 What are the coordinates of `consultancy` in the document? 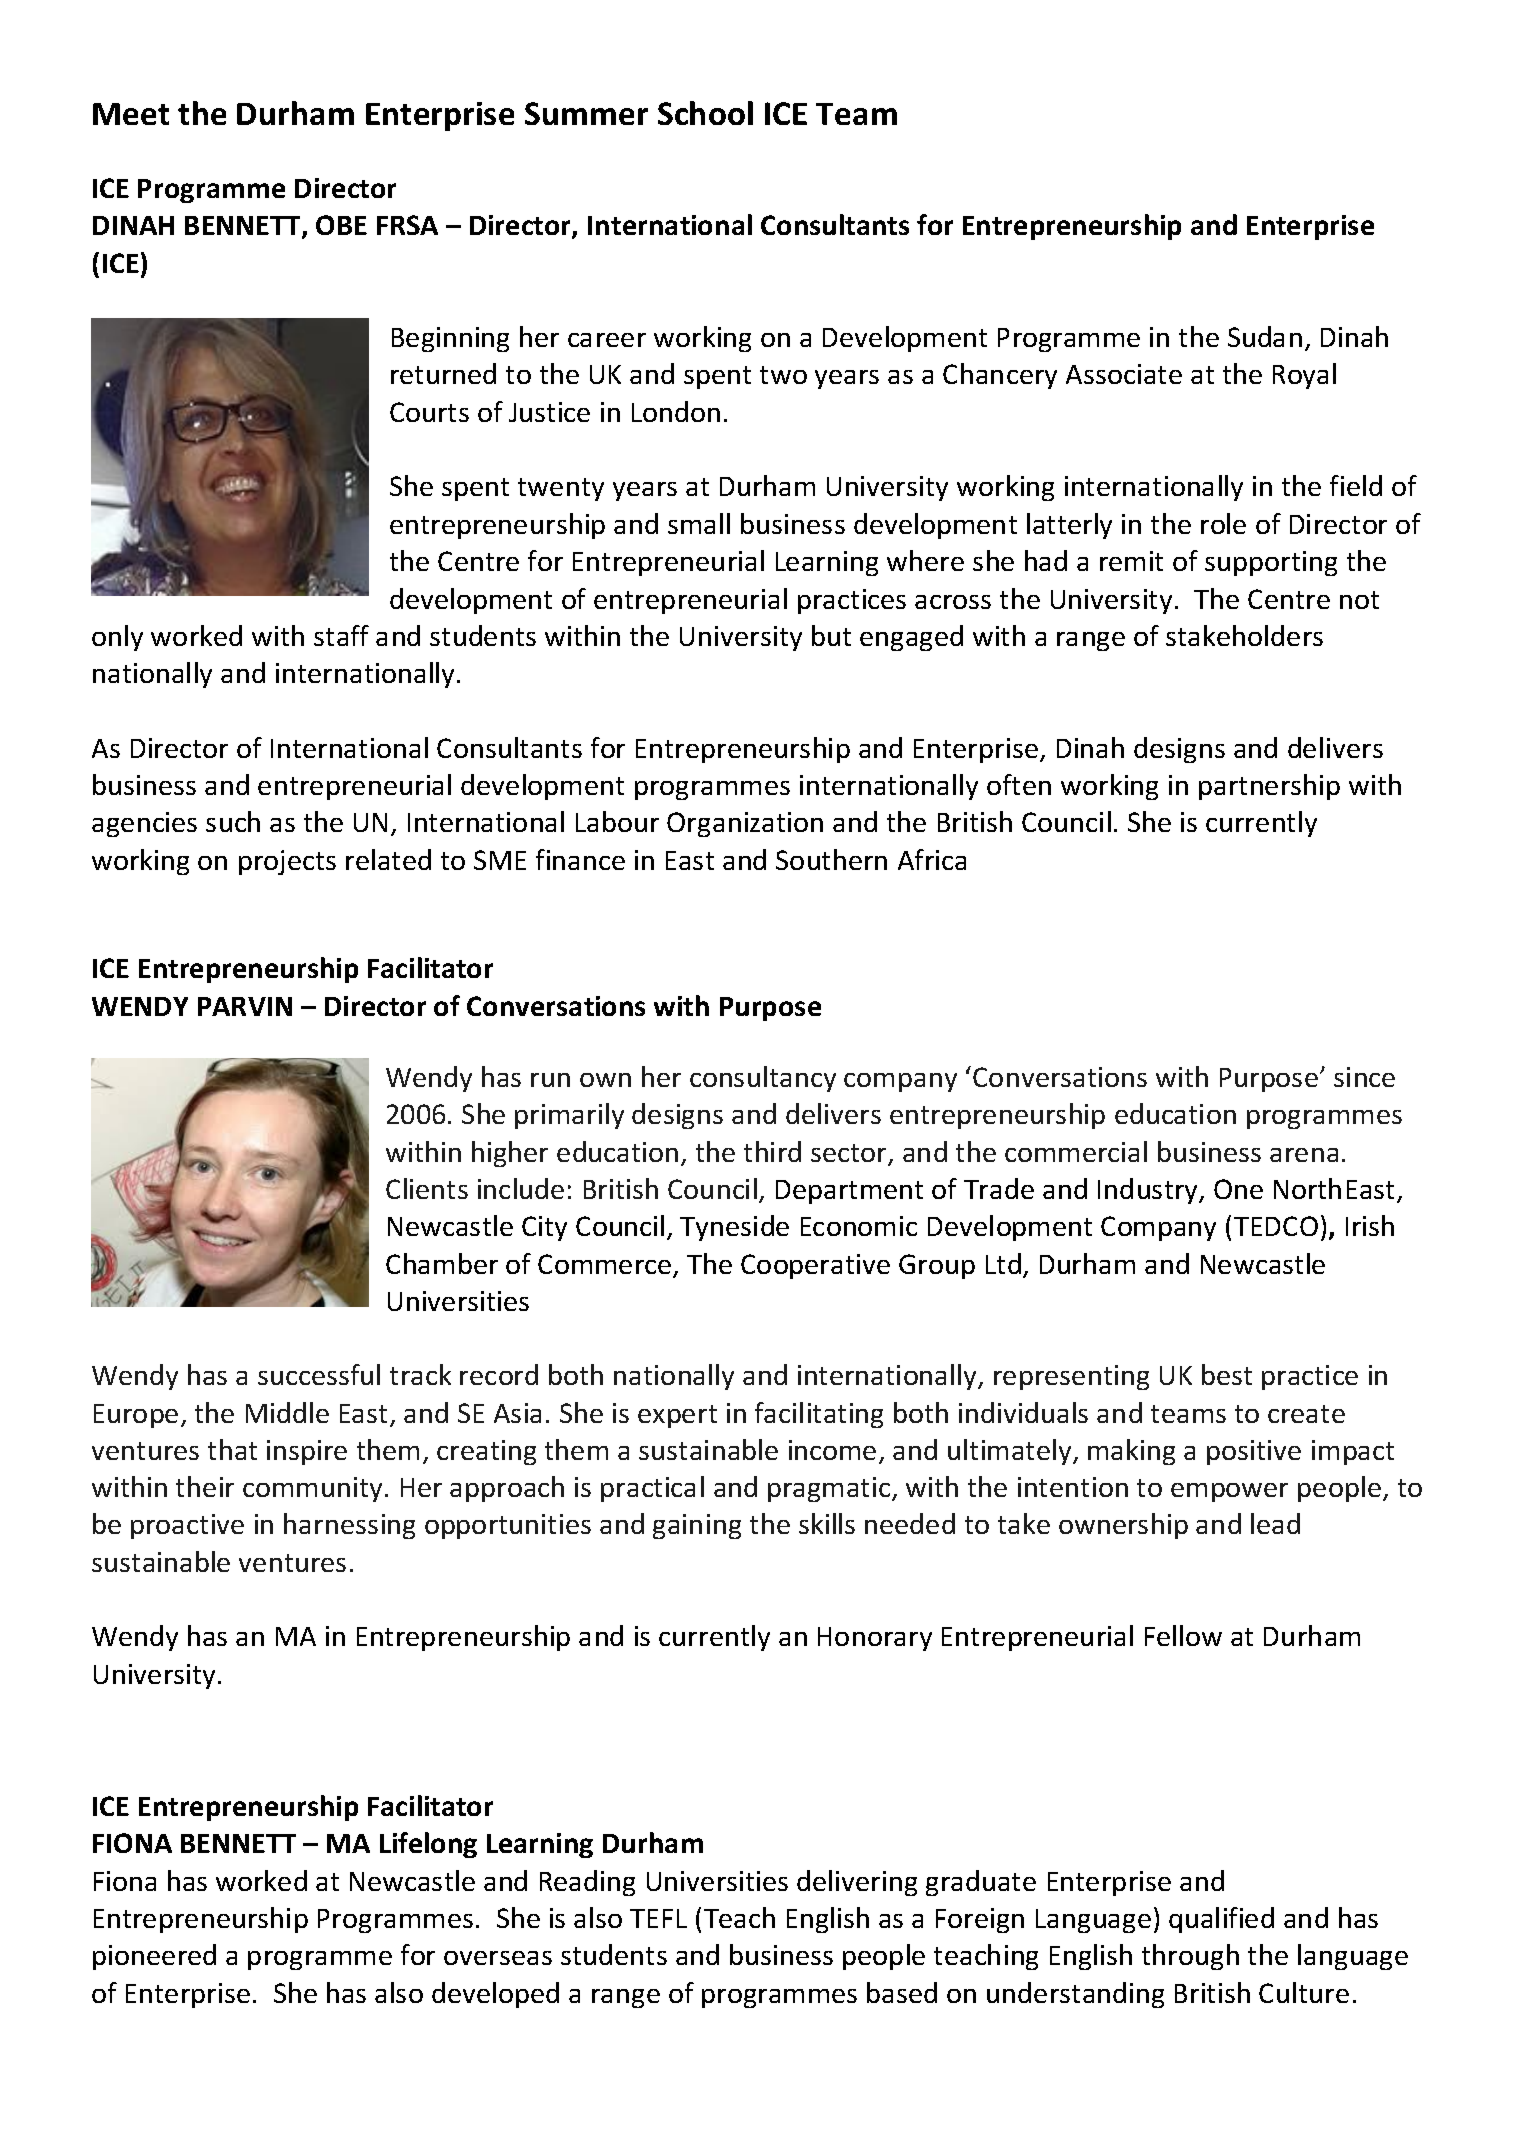 It's located at (763, 1079).
